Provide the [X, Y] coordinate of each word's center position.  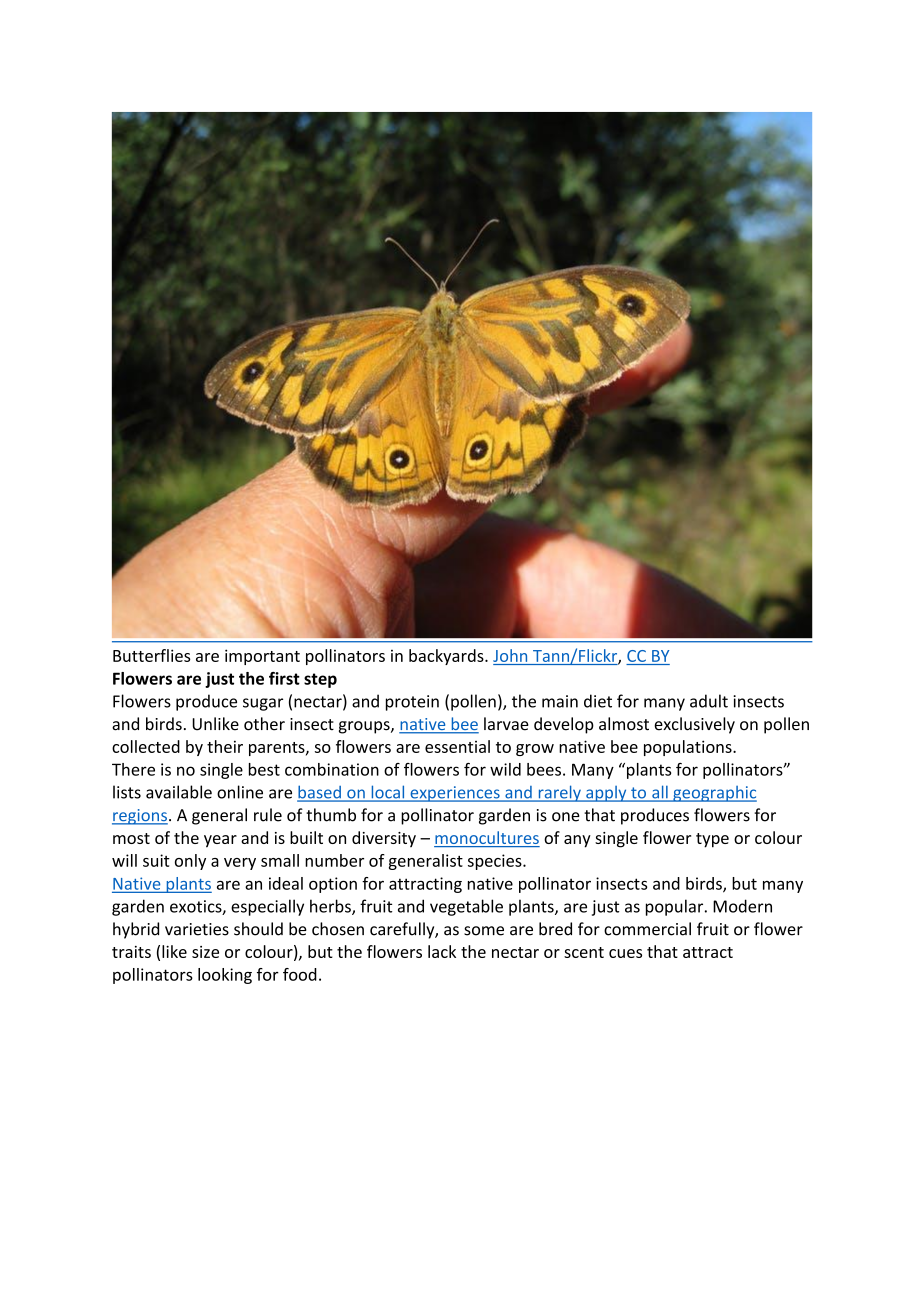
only [190, 862]
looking [225, 976]
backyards [447, 657]
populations [689, 748]
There [133, 769]
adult [709, 701]
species [496, 862]
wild [505, 769]
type [712, 840]
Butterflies [152, 655]
